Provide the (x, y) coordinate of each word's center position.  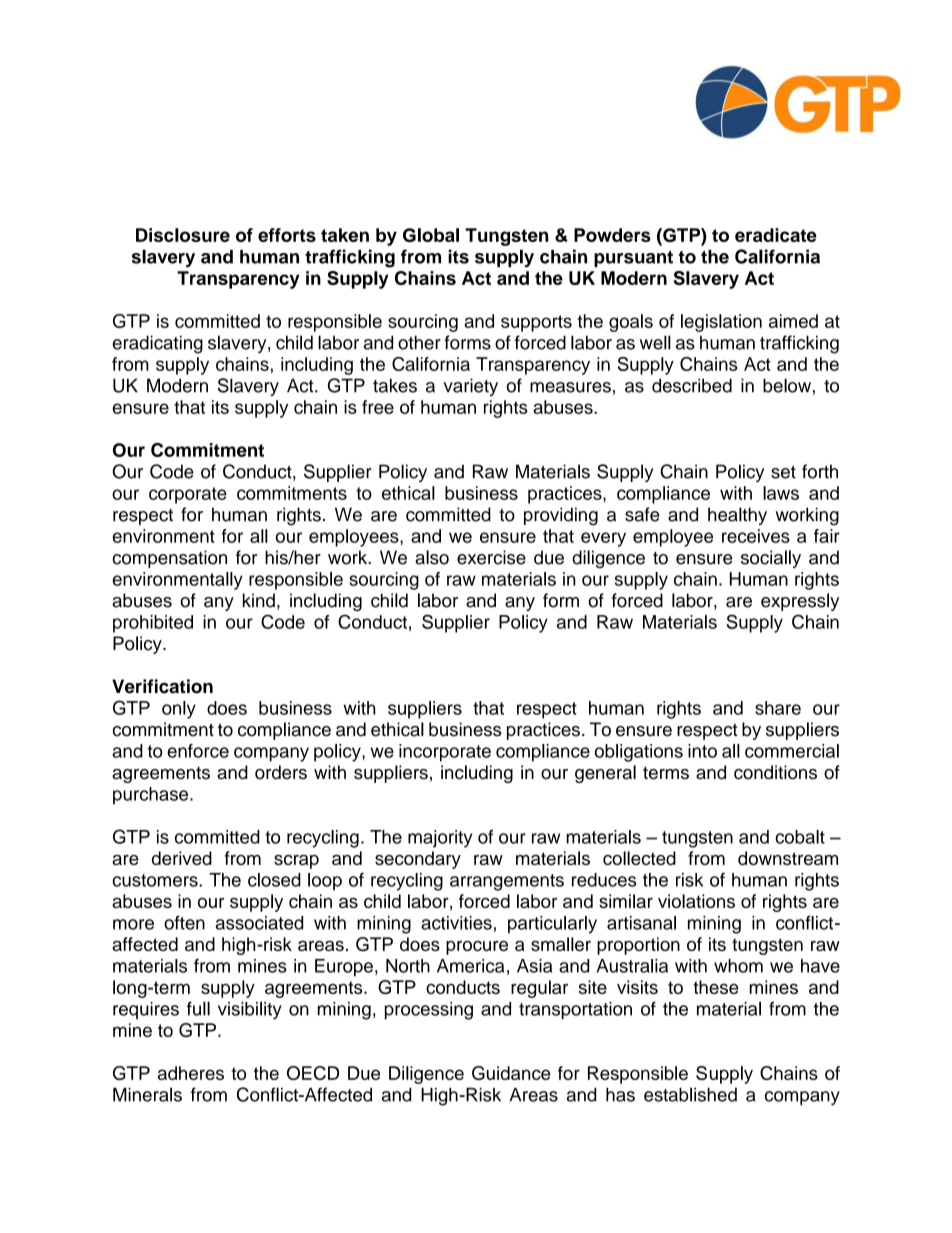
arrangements (507, 882)
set (783, 472)
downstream (788, 858)
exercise (491, 557)
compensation (169, 559)
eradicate (776, 235)
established (690, 1094)
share (778, 708)
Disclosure (183, 235)
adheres (191, 1073)
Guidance (511, 1073)
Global (431, 235)
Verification (162, 686)
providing (561, 516)
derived (182, 858)
